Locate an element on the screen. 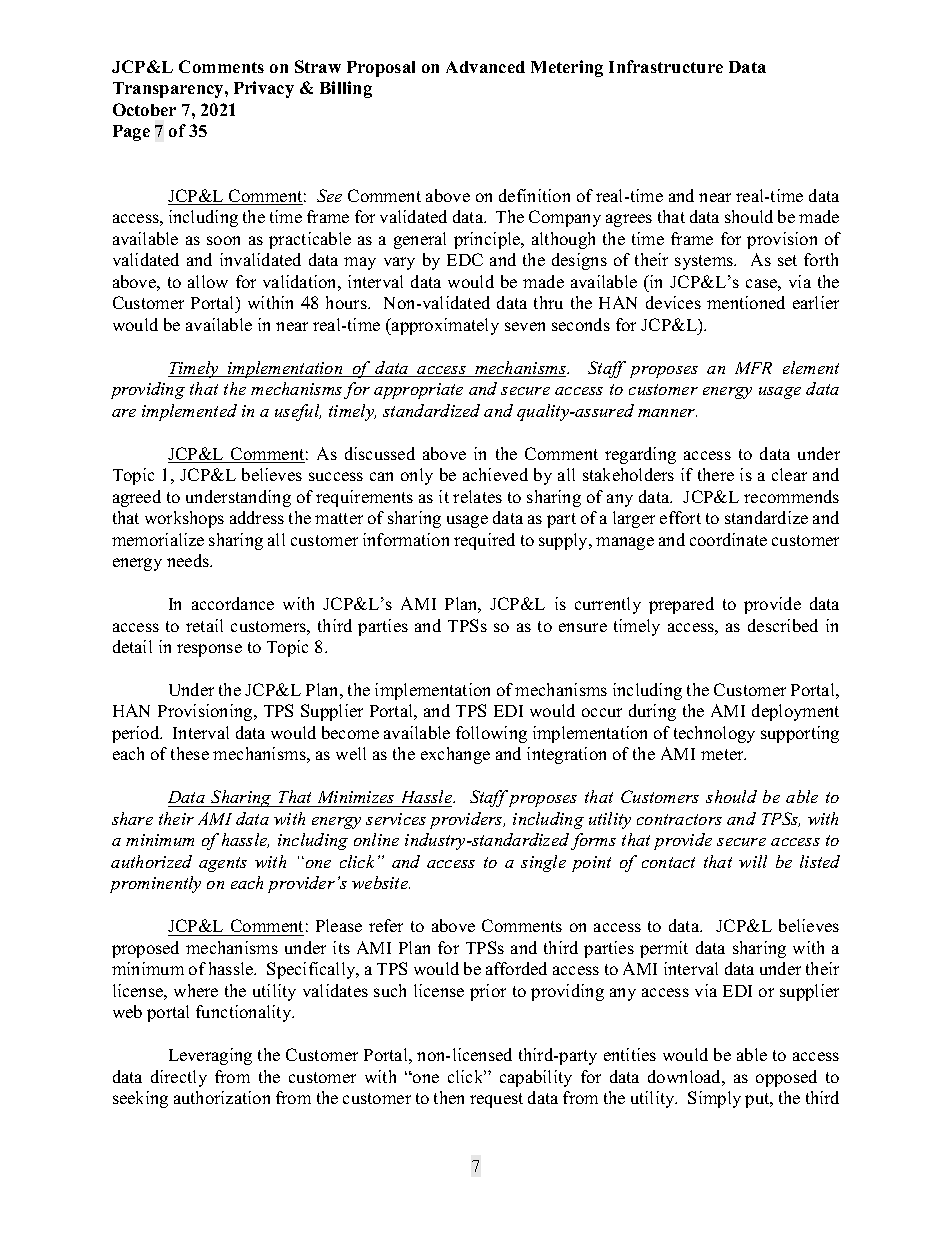 The width and height of the screenshot is (952, 1233). mentioned is located at coordinates (746, 302).
